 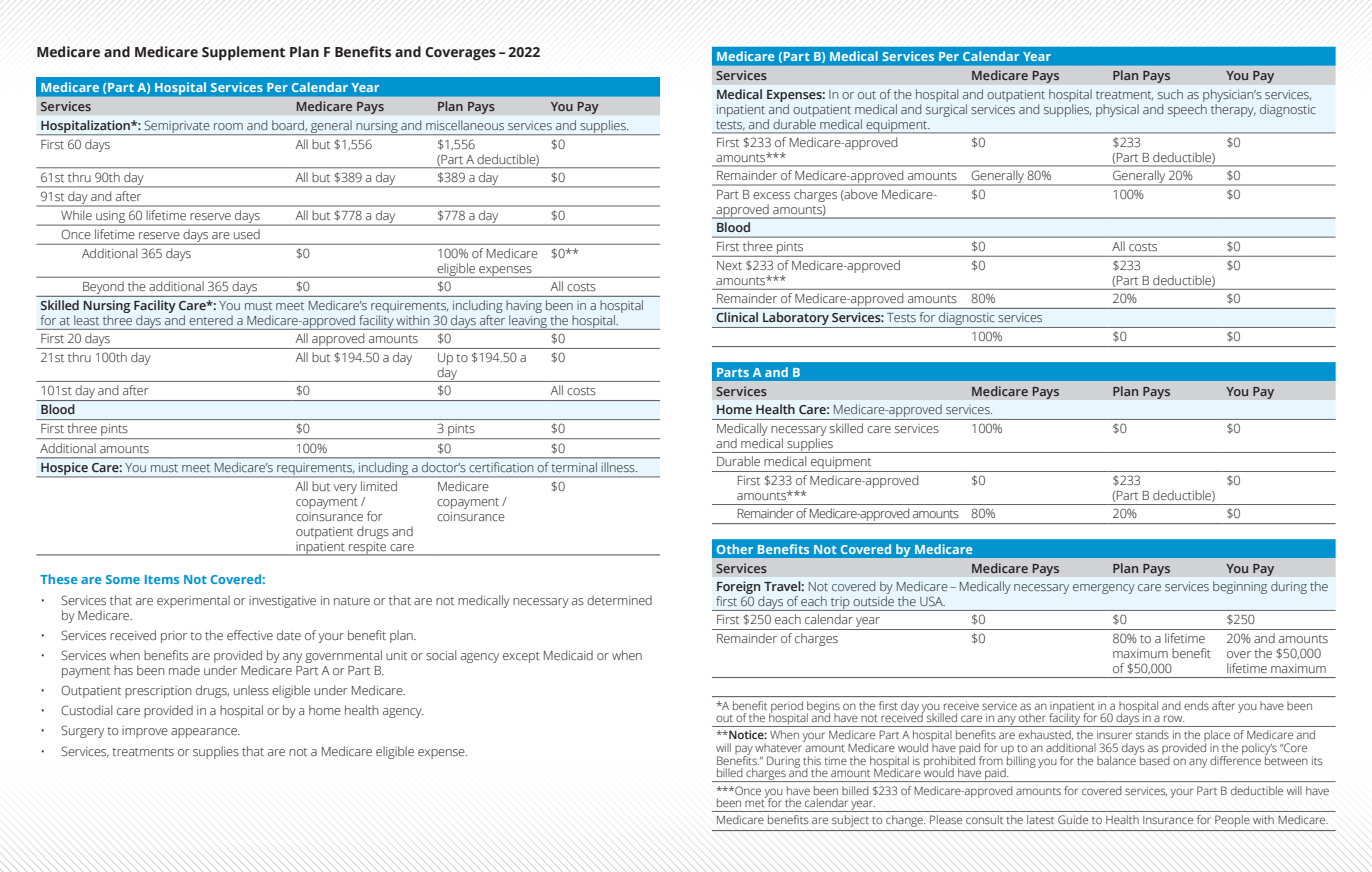 What do you see at coordinates (729, 265) in the screenshot?
I see `Next` at bounding box center [729, 265].
